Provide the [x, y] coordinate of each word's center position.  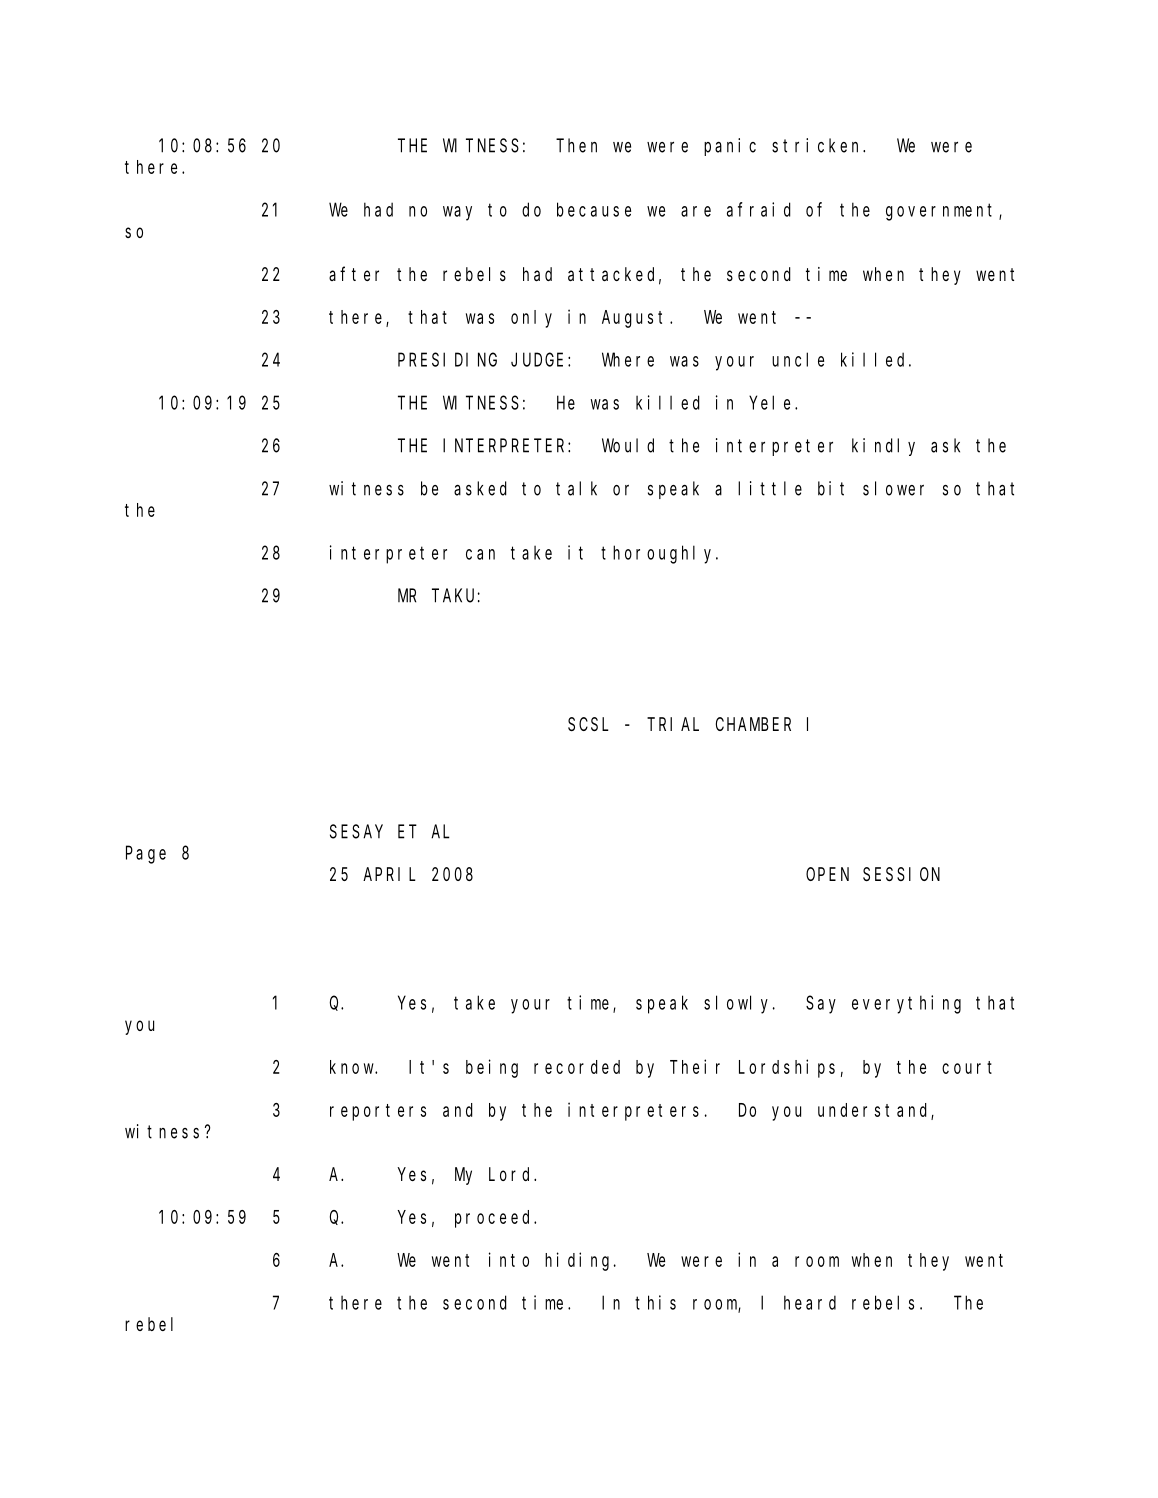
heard [810, 1302]
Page [146, 855]
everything [906, 1004]
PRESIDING [447, 360]
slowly [739, 1004]
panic [730, 147]
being [492, 1068]
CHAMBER [753, 724]
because [594, 209]
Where [628, 359]
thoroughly [659, 554]
